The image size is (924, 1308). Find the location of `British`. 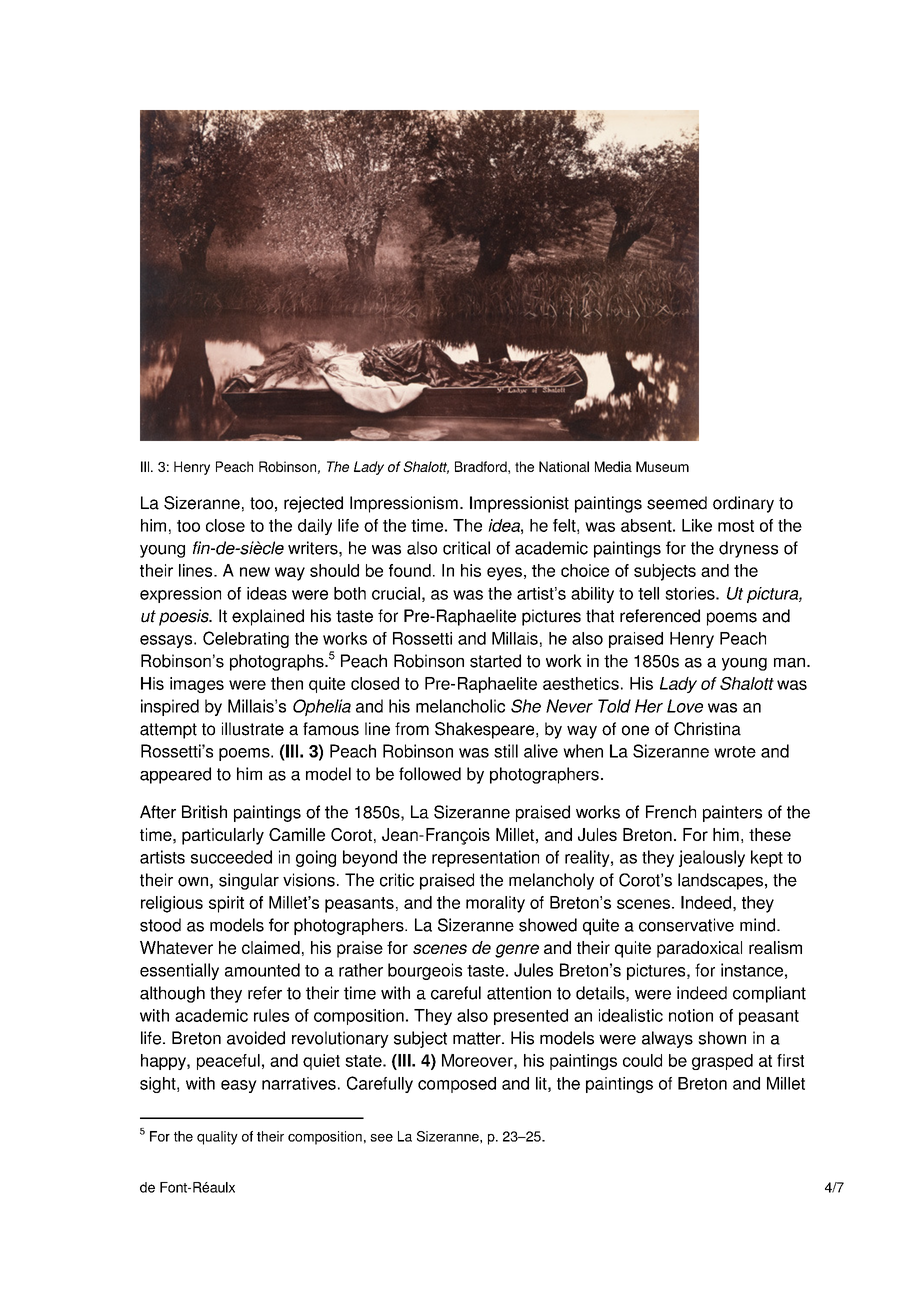

British is located at coordinates (204, 812).
